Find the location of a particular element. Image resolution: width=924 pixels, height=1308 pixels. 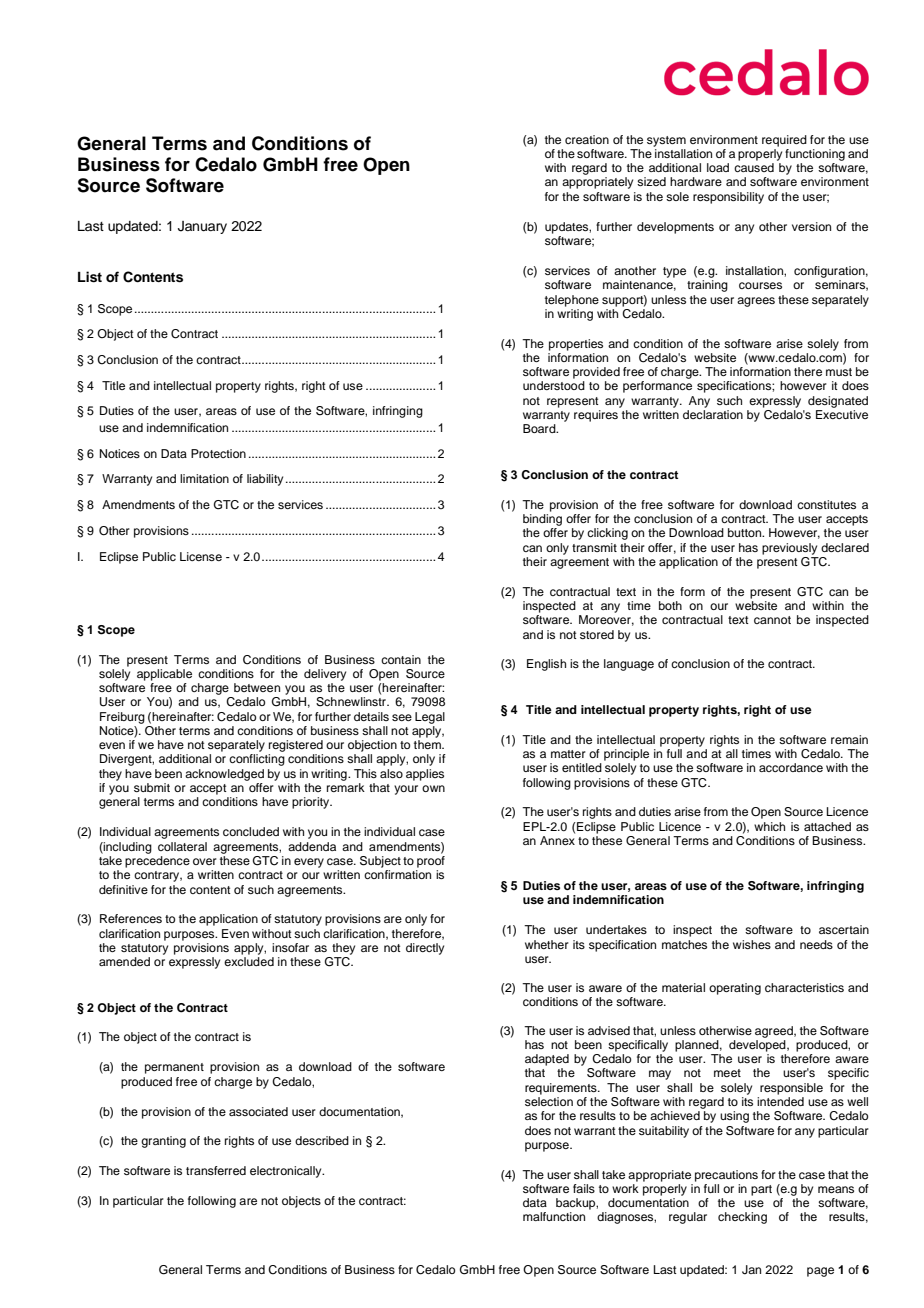

which is located at coordinates (769, 826).
